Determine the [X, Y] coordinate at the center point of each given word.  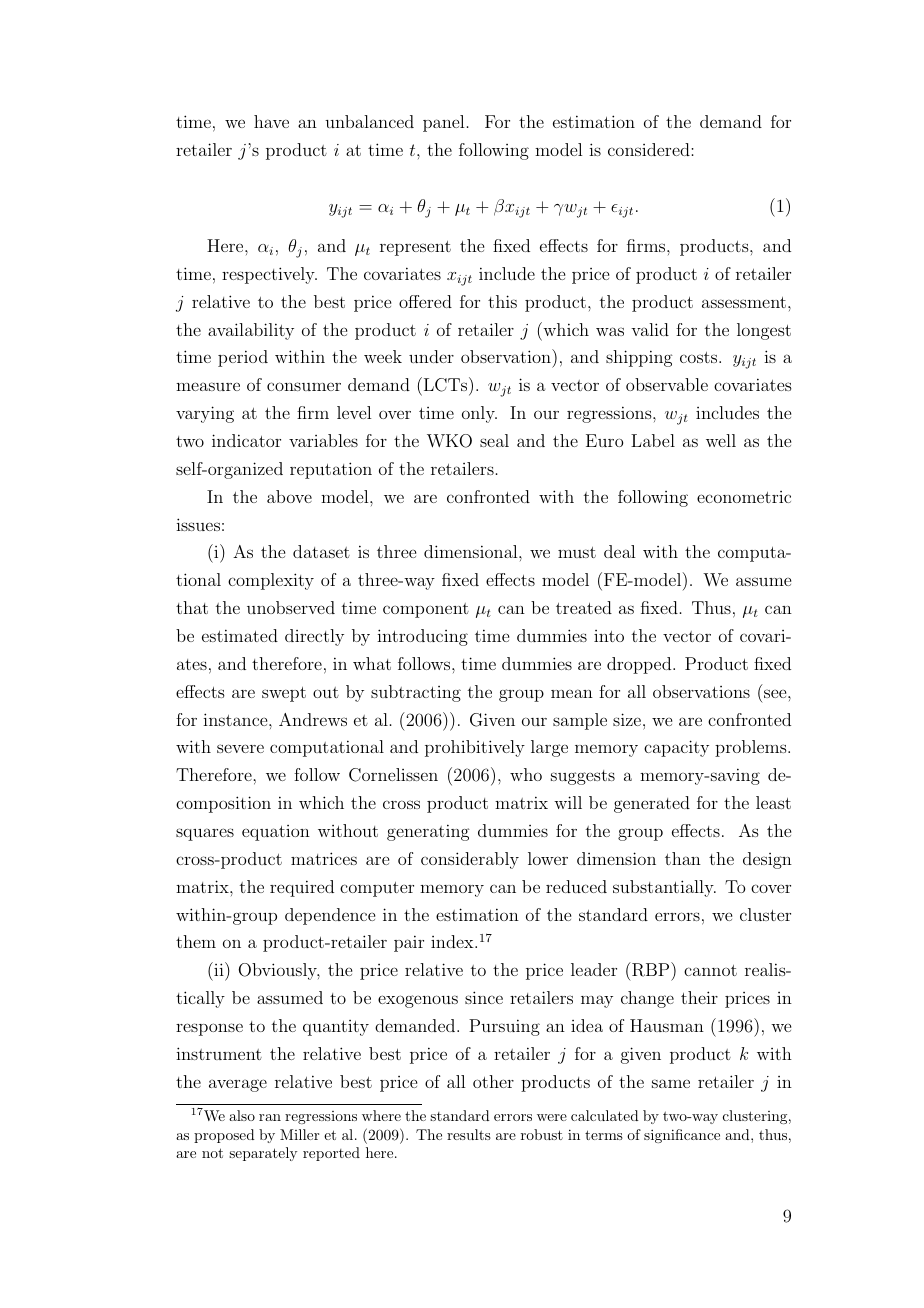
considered [650, 149]
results [469, 1134]
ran [270, 1117]
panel [443, 123]
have [271, 121]
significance [682, 1136]
